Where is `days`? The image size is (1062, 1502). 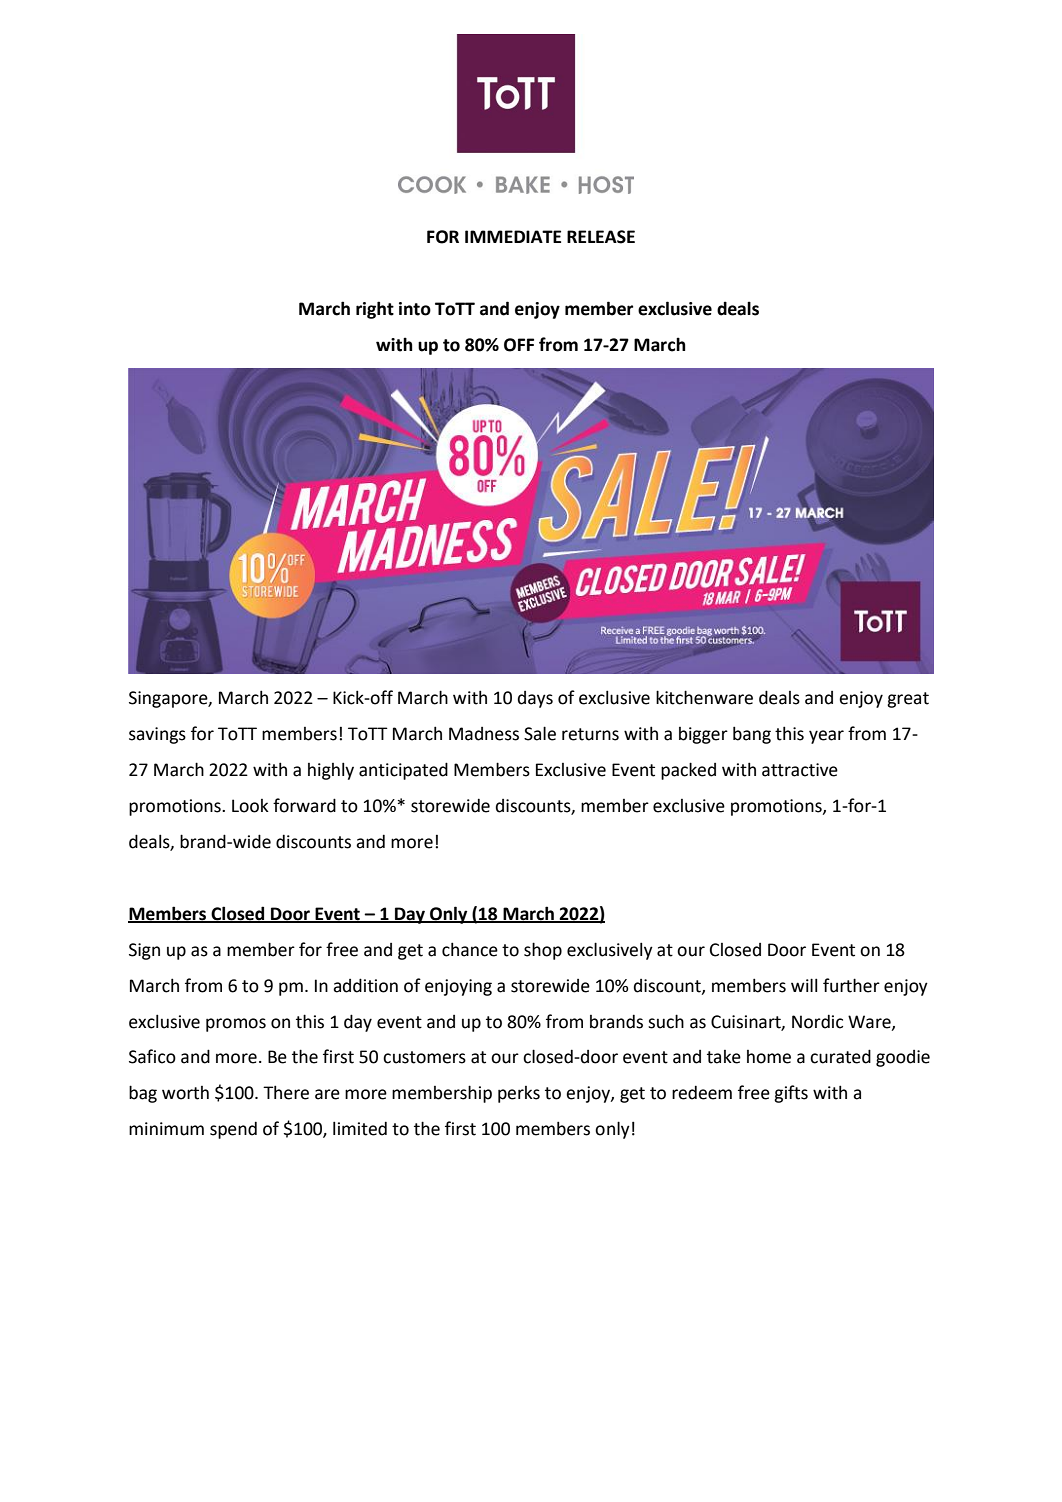
days is located at coordinates (535, 699).
